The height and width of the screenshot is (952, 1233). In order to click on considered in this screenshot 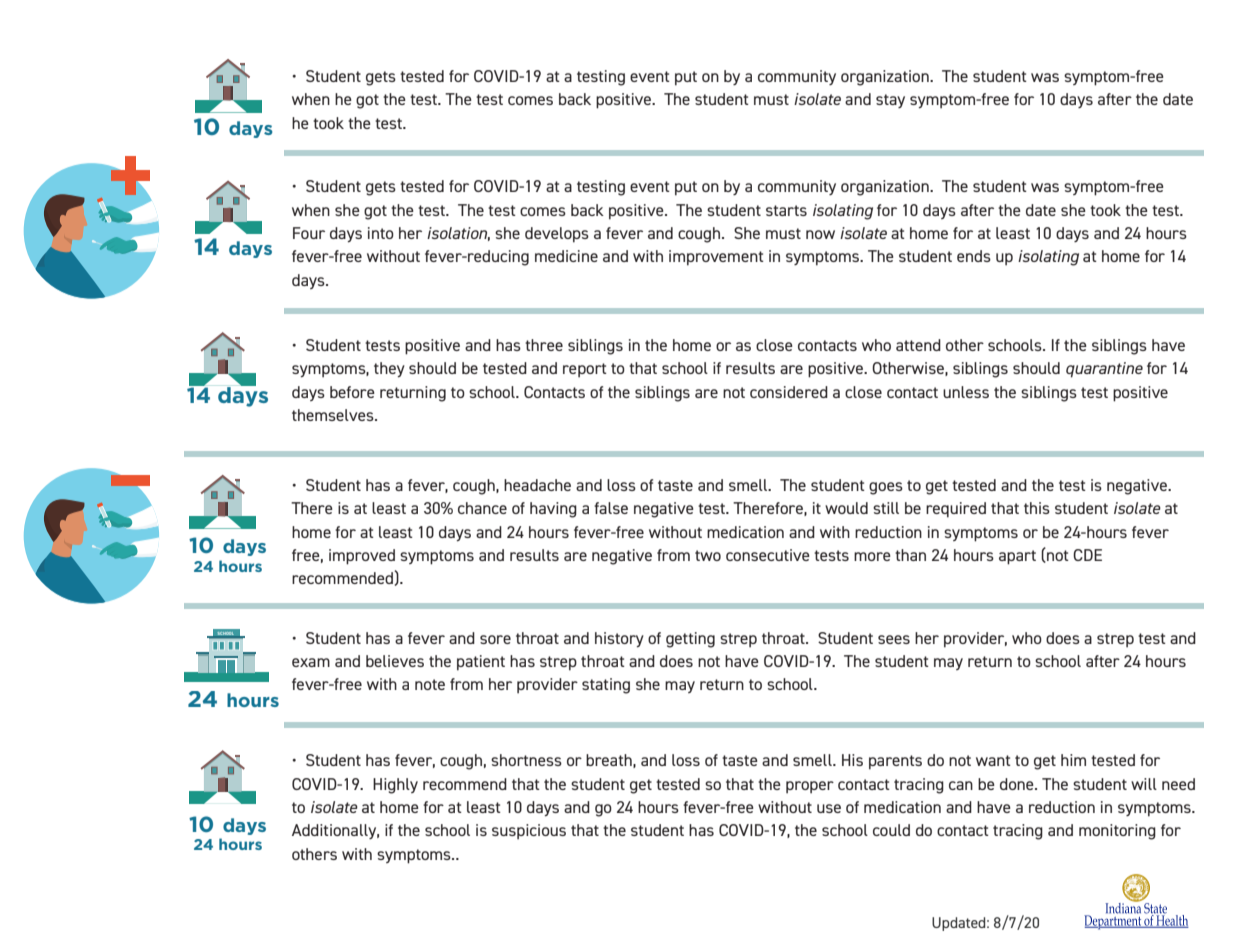, I will do `click(789, 392)`.
